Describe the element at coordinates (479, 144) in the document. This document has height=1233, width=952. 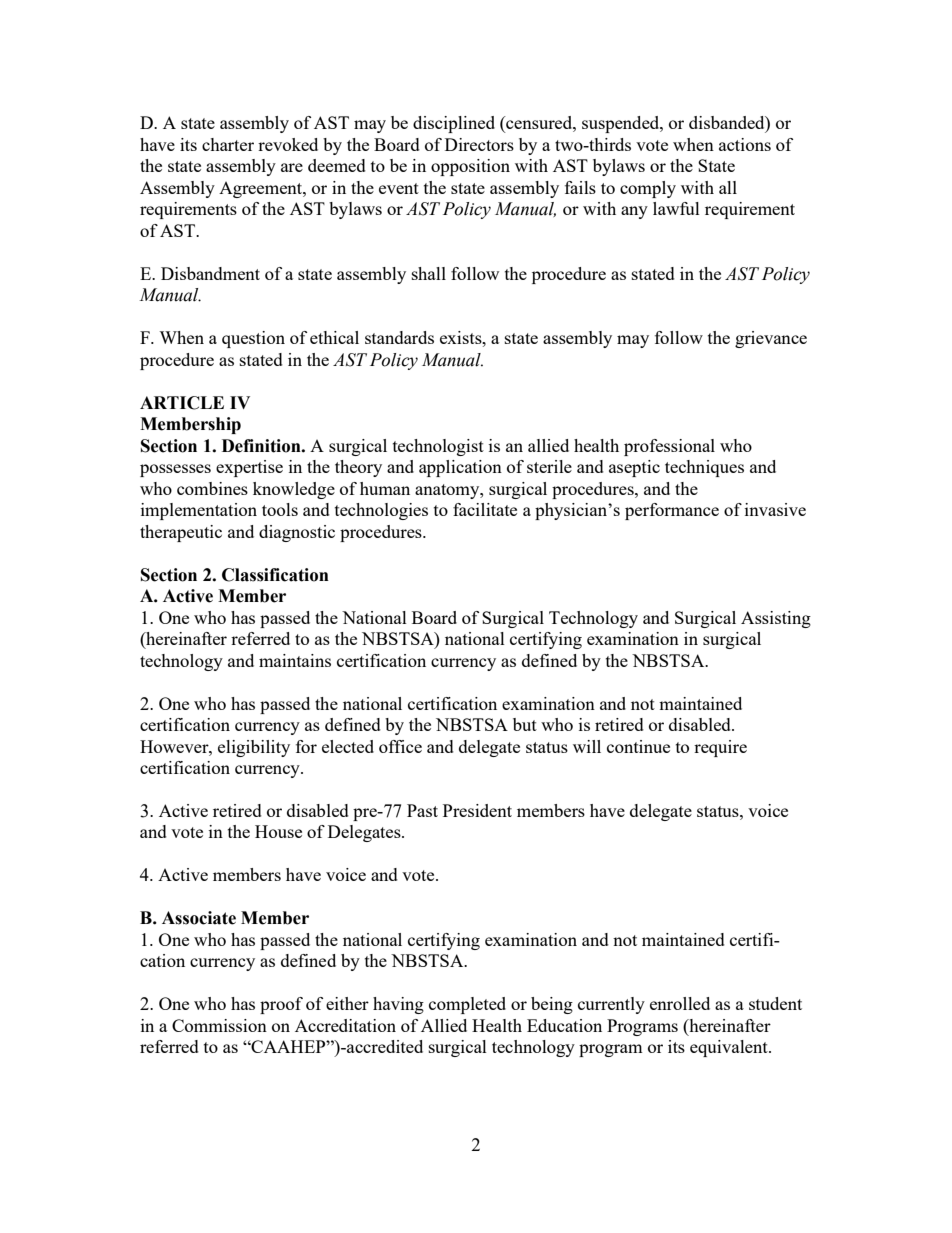
I see `Directors` at that location.
